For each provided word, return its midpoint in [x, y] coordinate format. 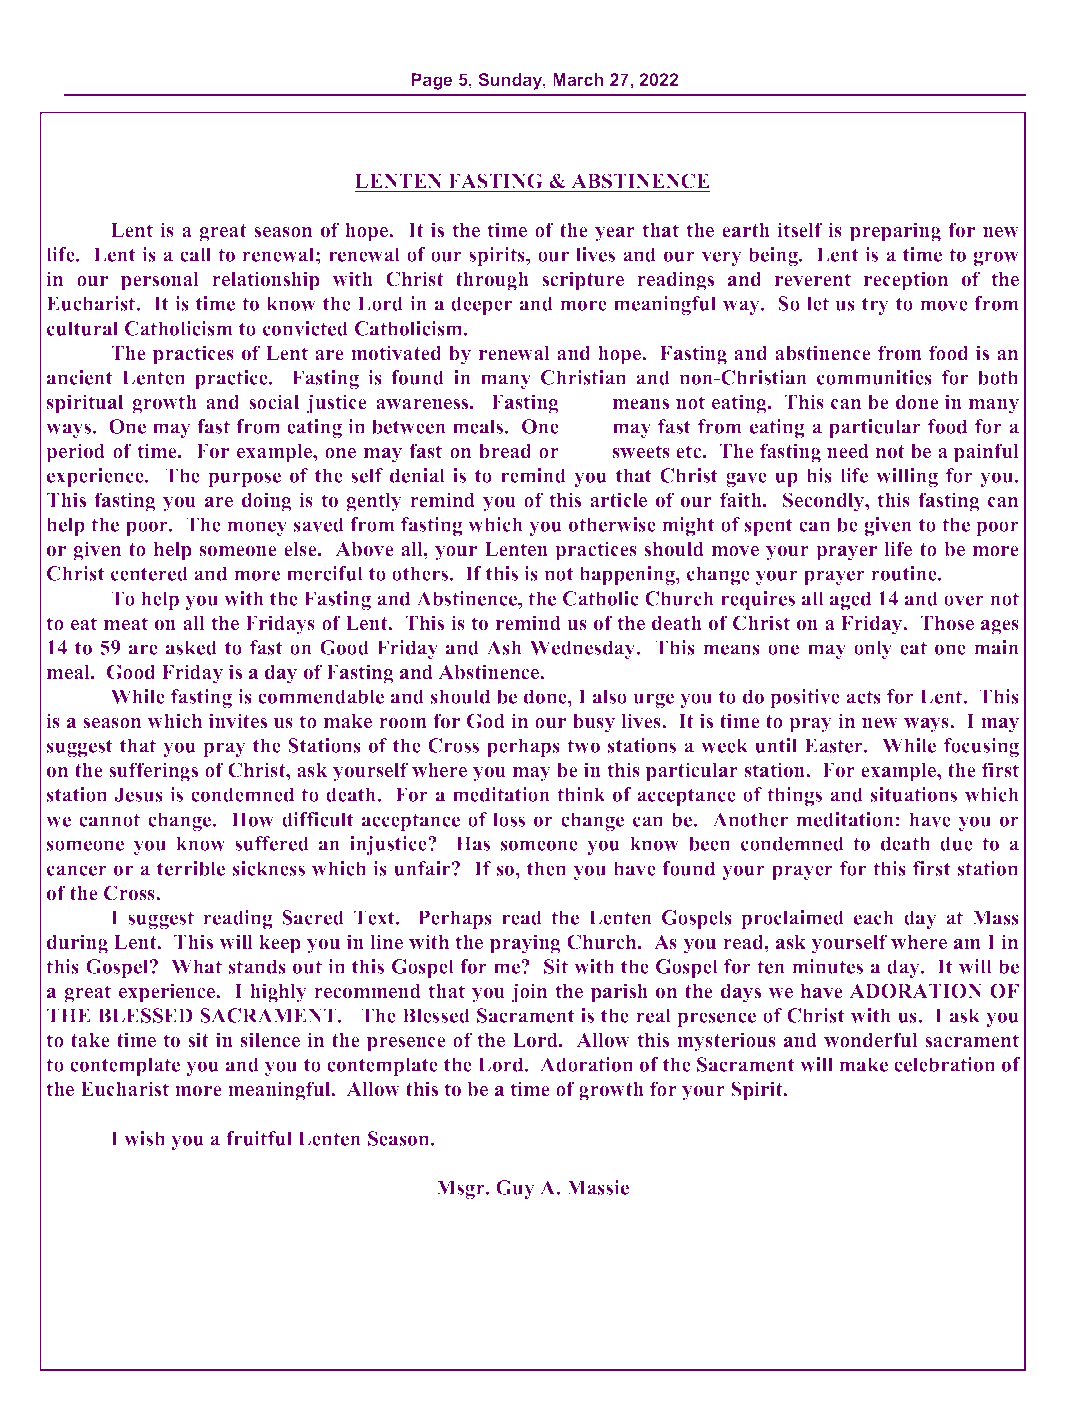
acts [863, 697]
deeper [481, 305]
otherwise [612, 524]
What [197, 966]
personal [159, 281]
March [578, 79]
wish [144, 1138]
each [874, 917]
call [195, 254]
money [257, 528]
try [875, 306]
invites [238, 721]
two [583, 746]
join [529, 993]
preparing [895, 232]
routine [905, 573]
